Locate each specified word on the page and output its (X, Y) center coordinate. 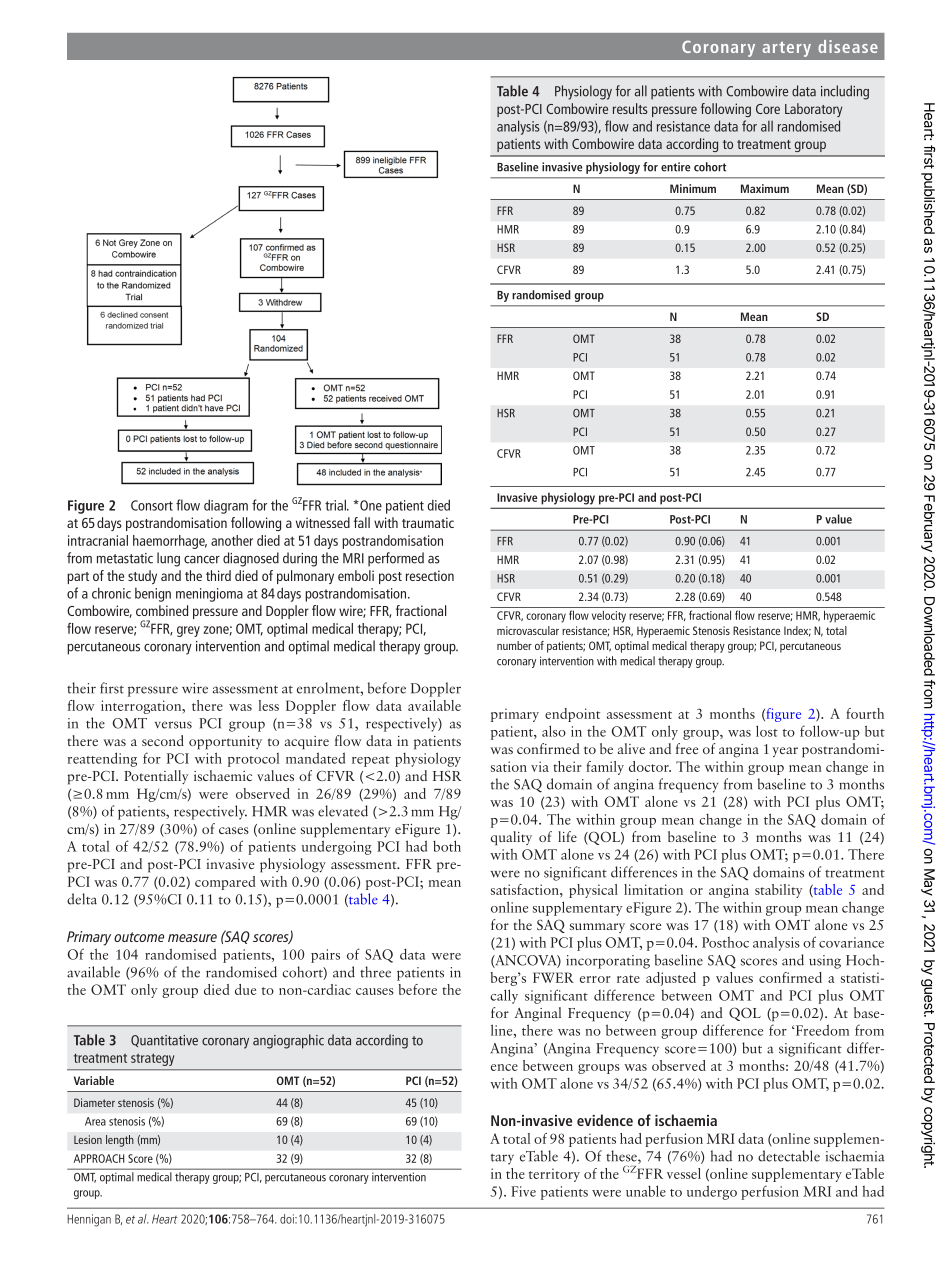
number (514, 645)
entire (675, 167)
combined (162, 610)
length (120, 1141)
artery (786, 49)
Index (797, 631)
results (630, 108)
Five (523, 1191)
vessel (684, 1173)
